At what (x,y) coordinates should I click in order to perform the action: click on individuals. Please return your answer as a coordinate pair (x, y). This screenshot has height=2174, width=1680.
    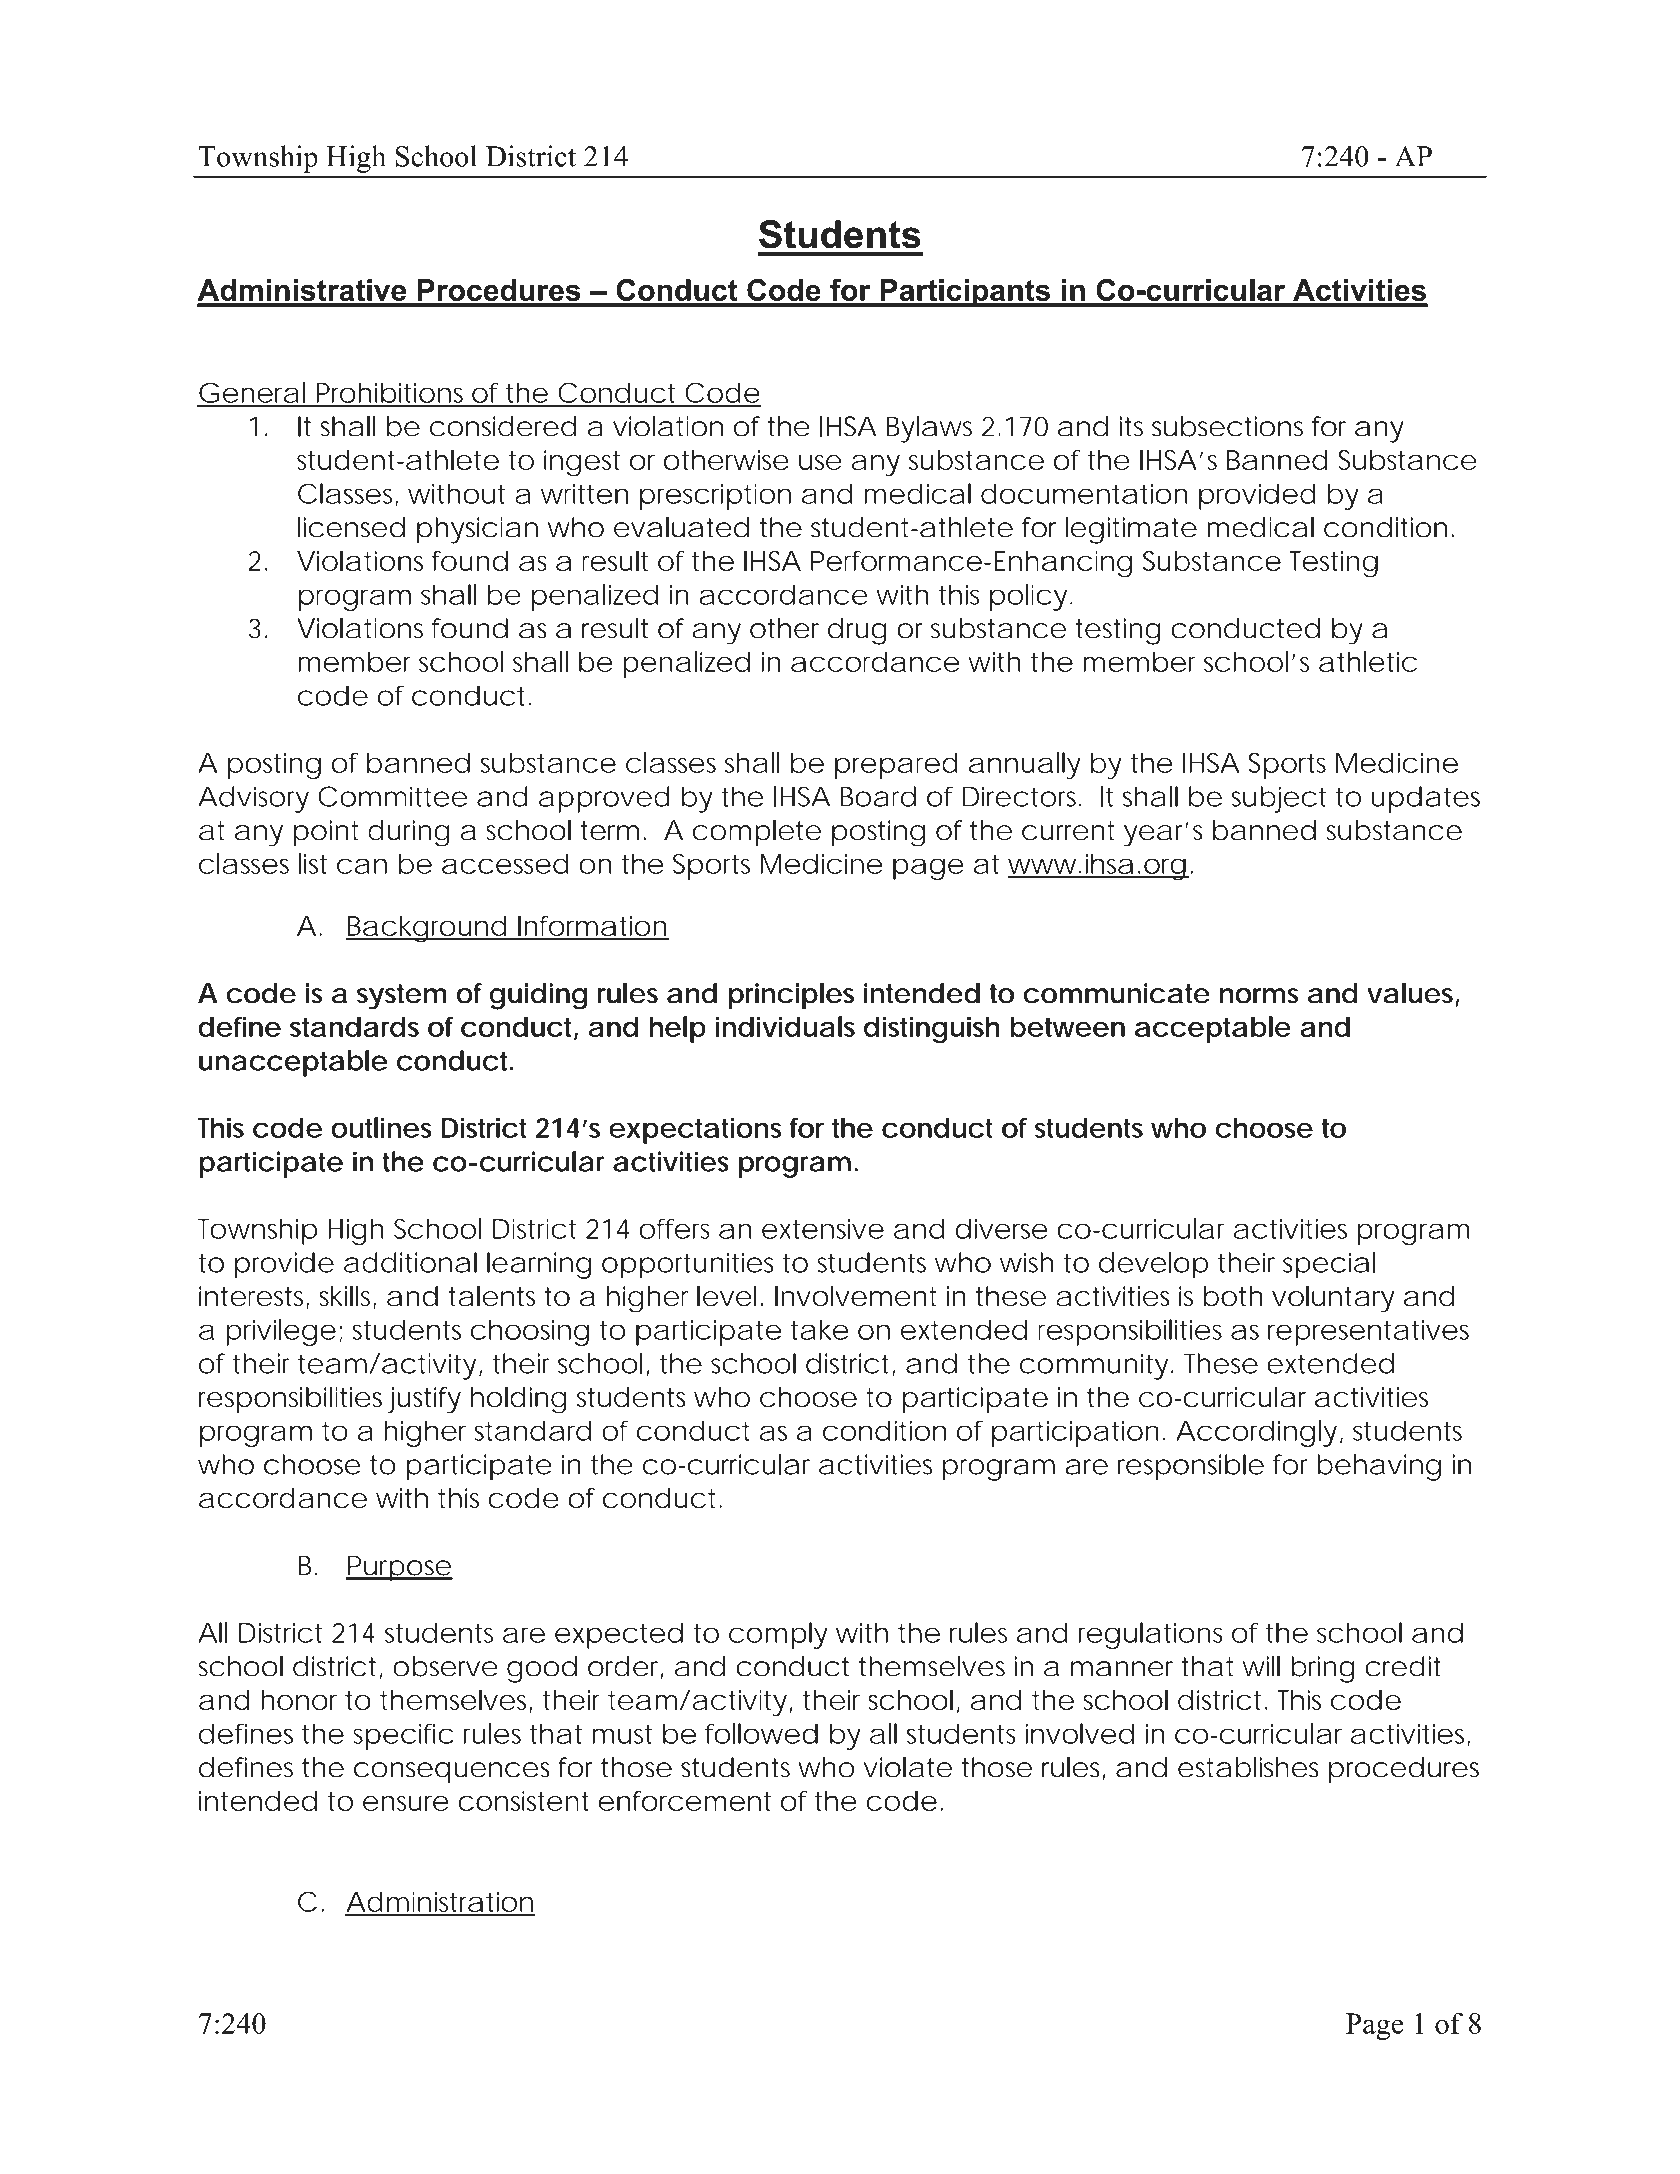
    Looking at the image, I should click on (785, 1026).
